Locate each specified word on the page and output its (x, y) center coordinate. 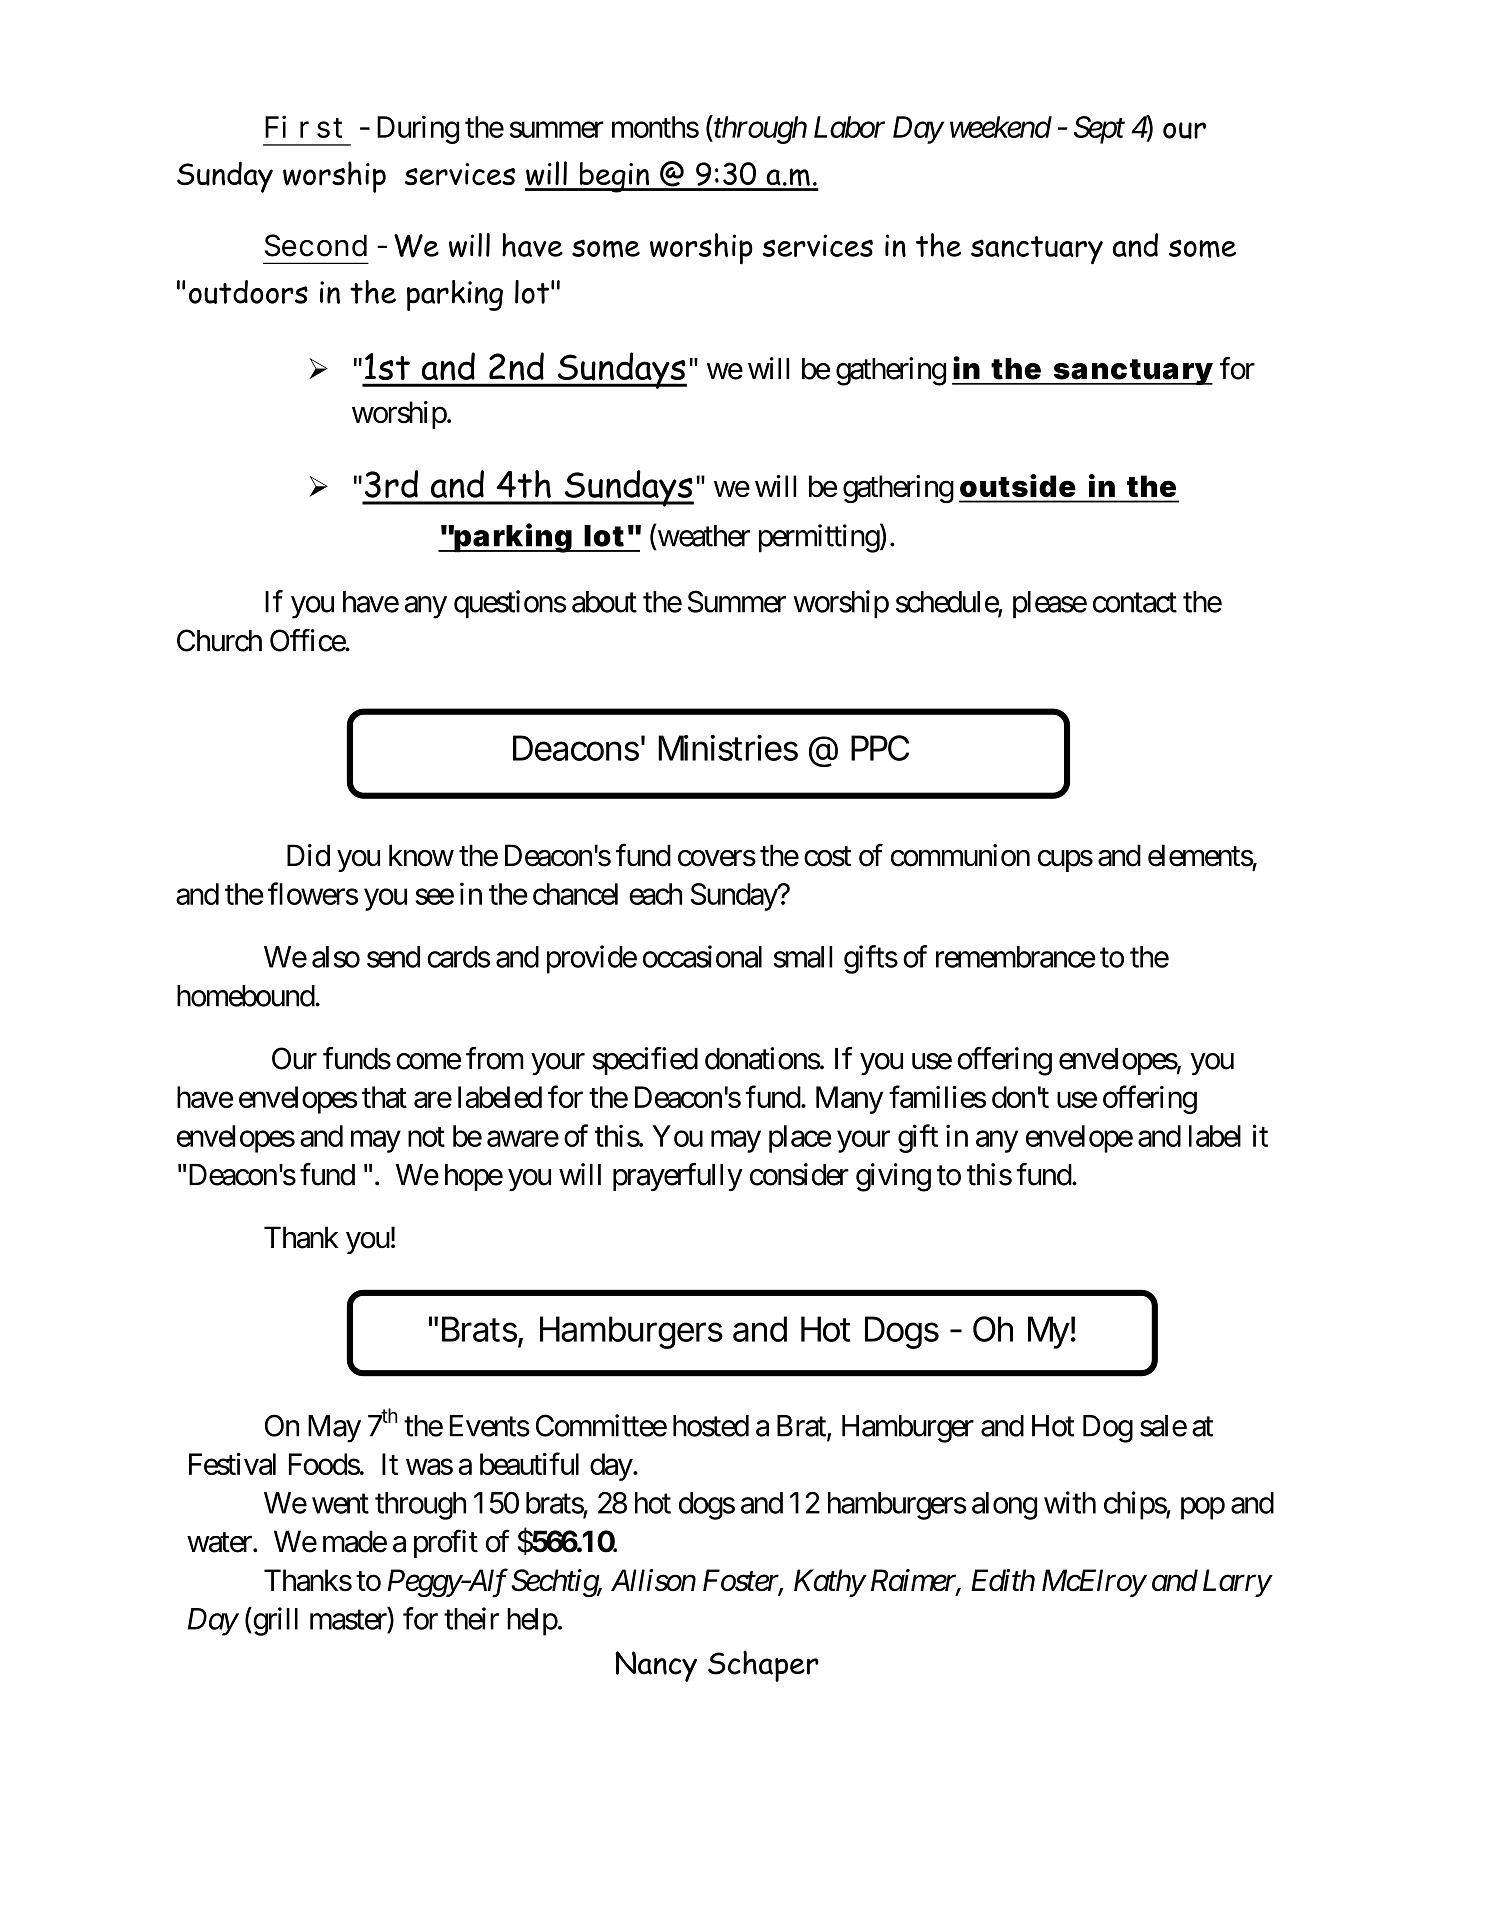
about (604, 602)
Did (308, 855)
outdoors (248, 292)
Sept (1099, 130)
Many (849, 1100)
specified (645, 1061)
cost (827, 857)
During (418, 129)
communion (960, 855)
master (349, 1621)
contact (1135, 603)
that (384, 1097)
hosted (711, 1426)
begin (614, 177)
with (1070, 1502)
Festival (232, 1464)
